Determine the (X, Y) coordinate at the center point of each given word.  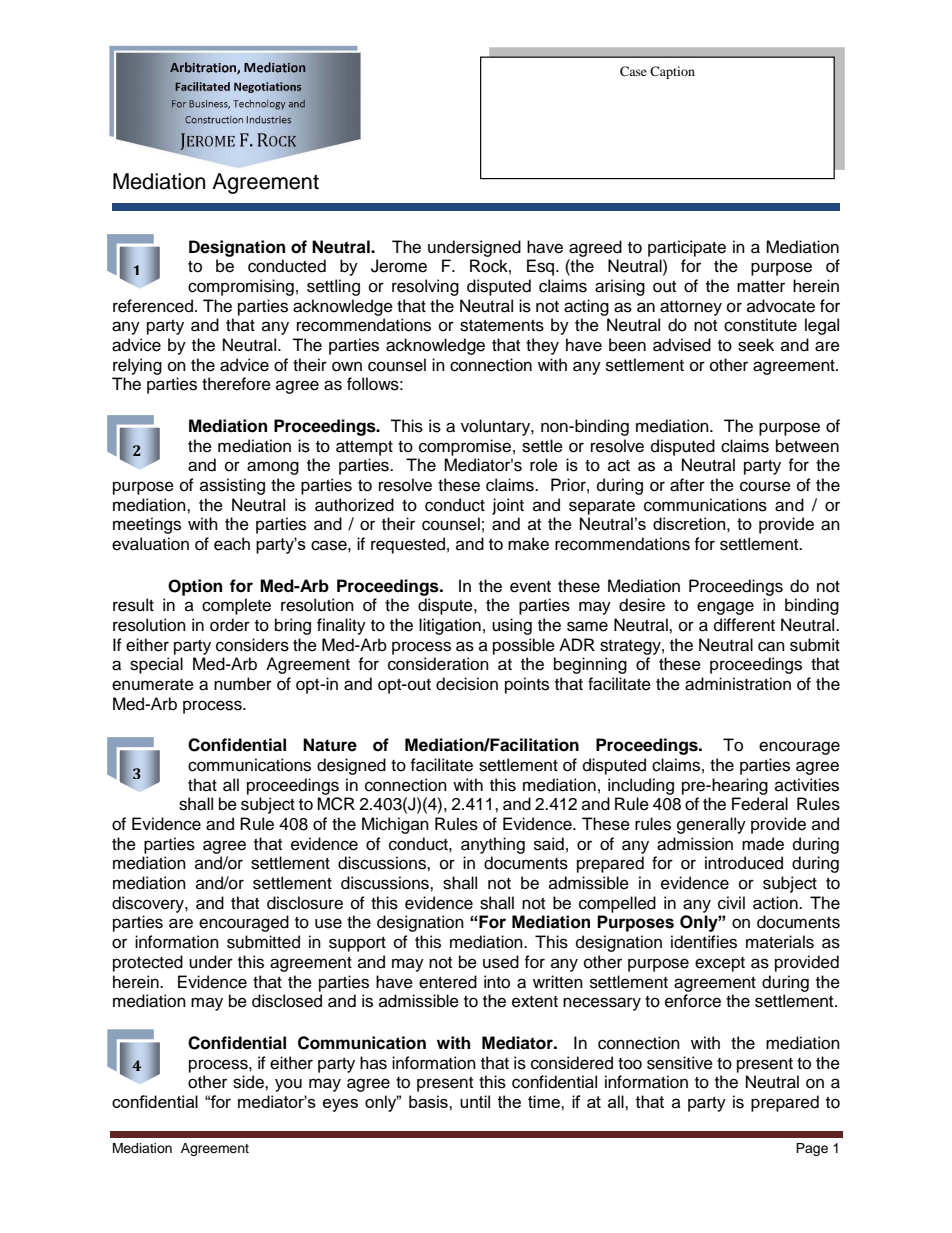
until (475, 1101)
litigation (450, 626)
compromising (241, 287)
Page (812, 1149)
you (288, 1085)
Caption (672, 72)
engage (725, 608)
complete (236, 606)
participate (687, 248)
